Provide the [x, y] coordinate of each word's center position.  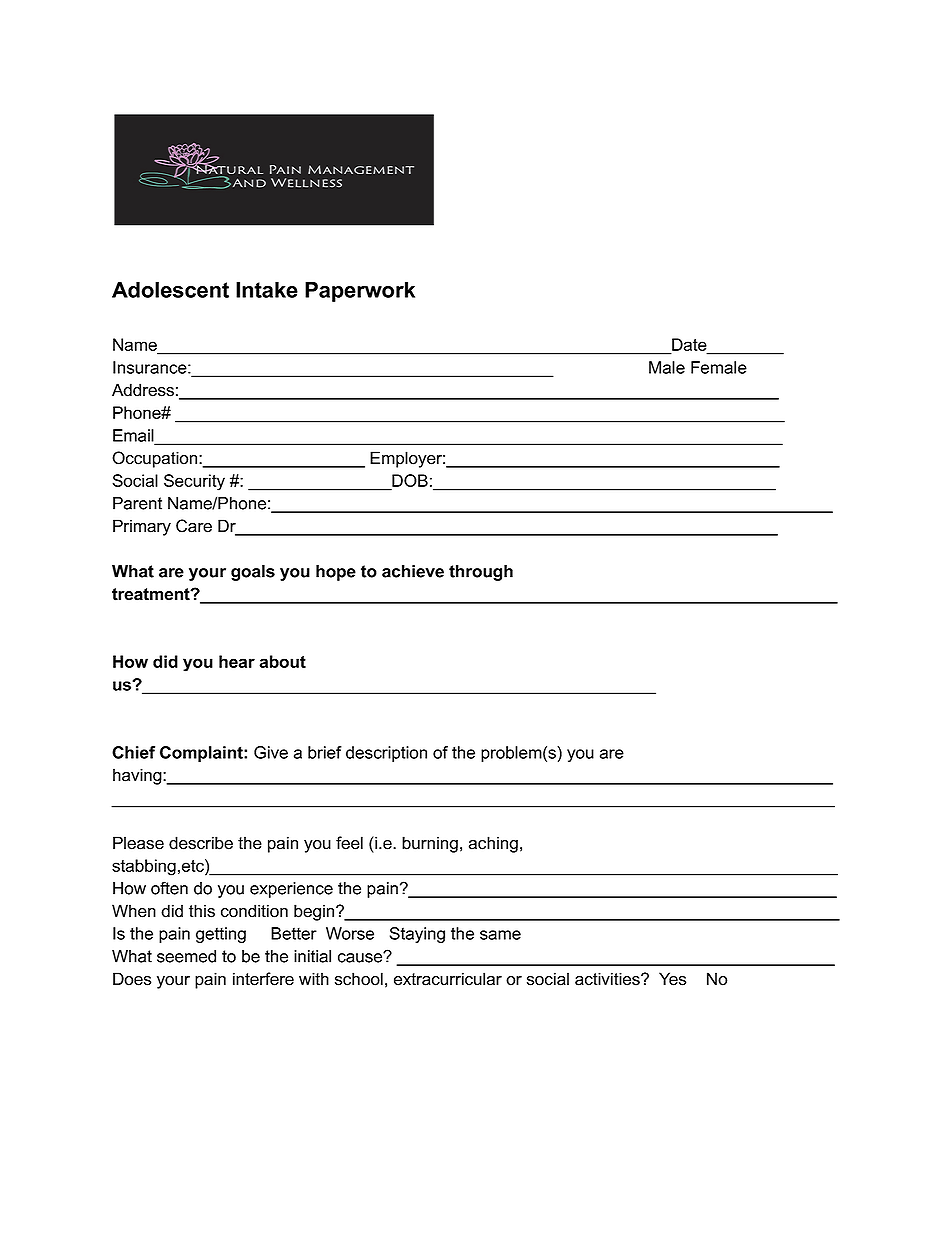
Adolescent [170, 290]
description [386, 754]
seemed [186, 956]
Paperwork [360, 292]
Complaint [202, 754]
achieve [413, 571]
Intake [267, 290]
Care [194, 526]
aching [493, 844]
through [481, 573]
